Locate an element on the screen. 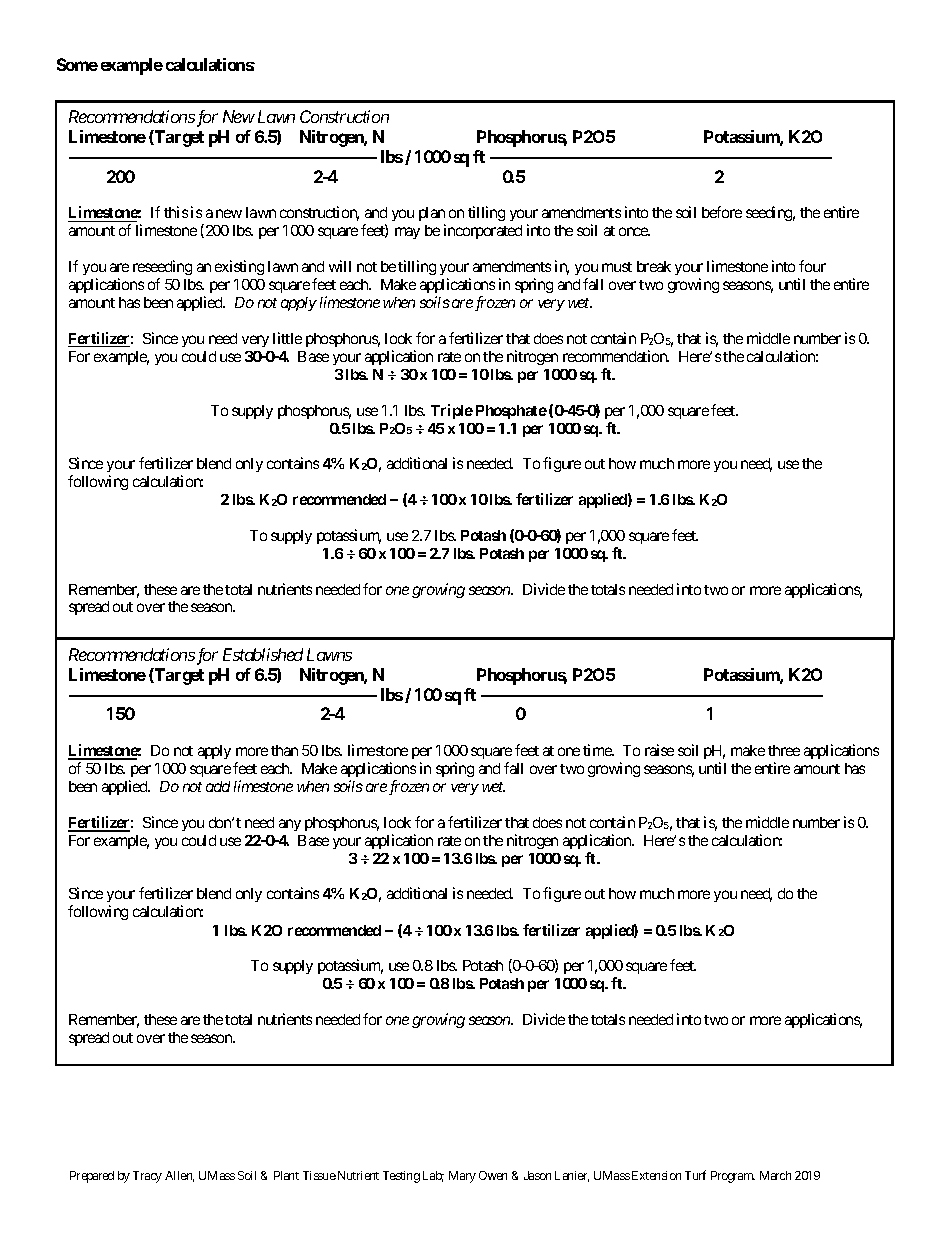  Some is located at coordinates (77, 64).
